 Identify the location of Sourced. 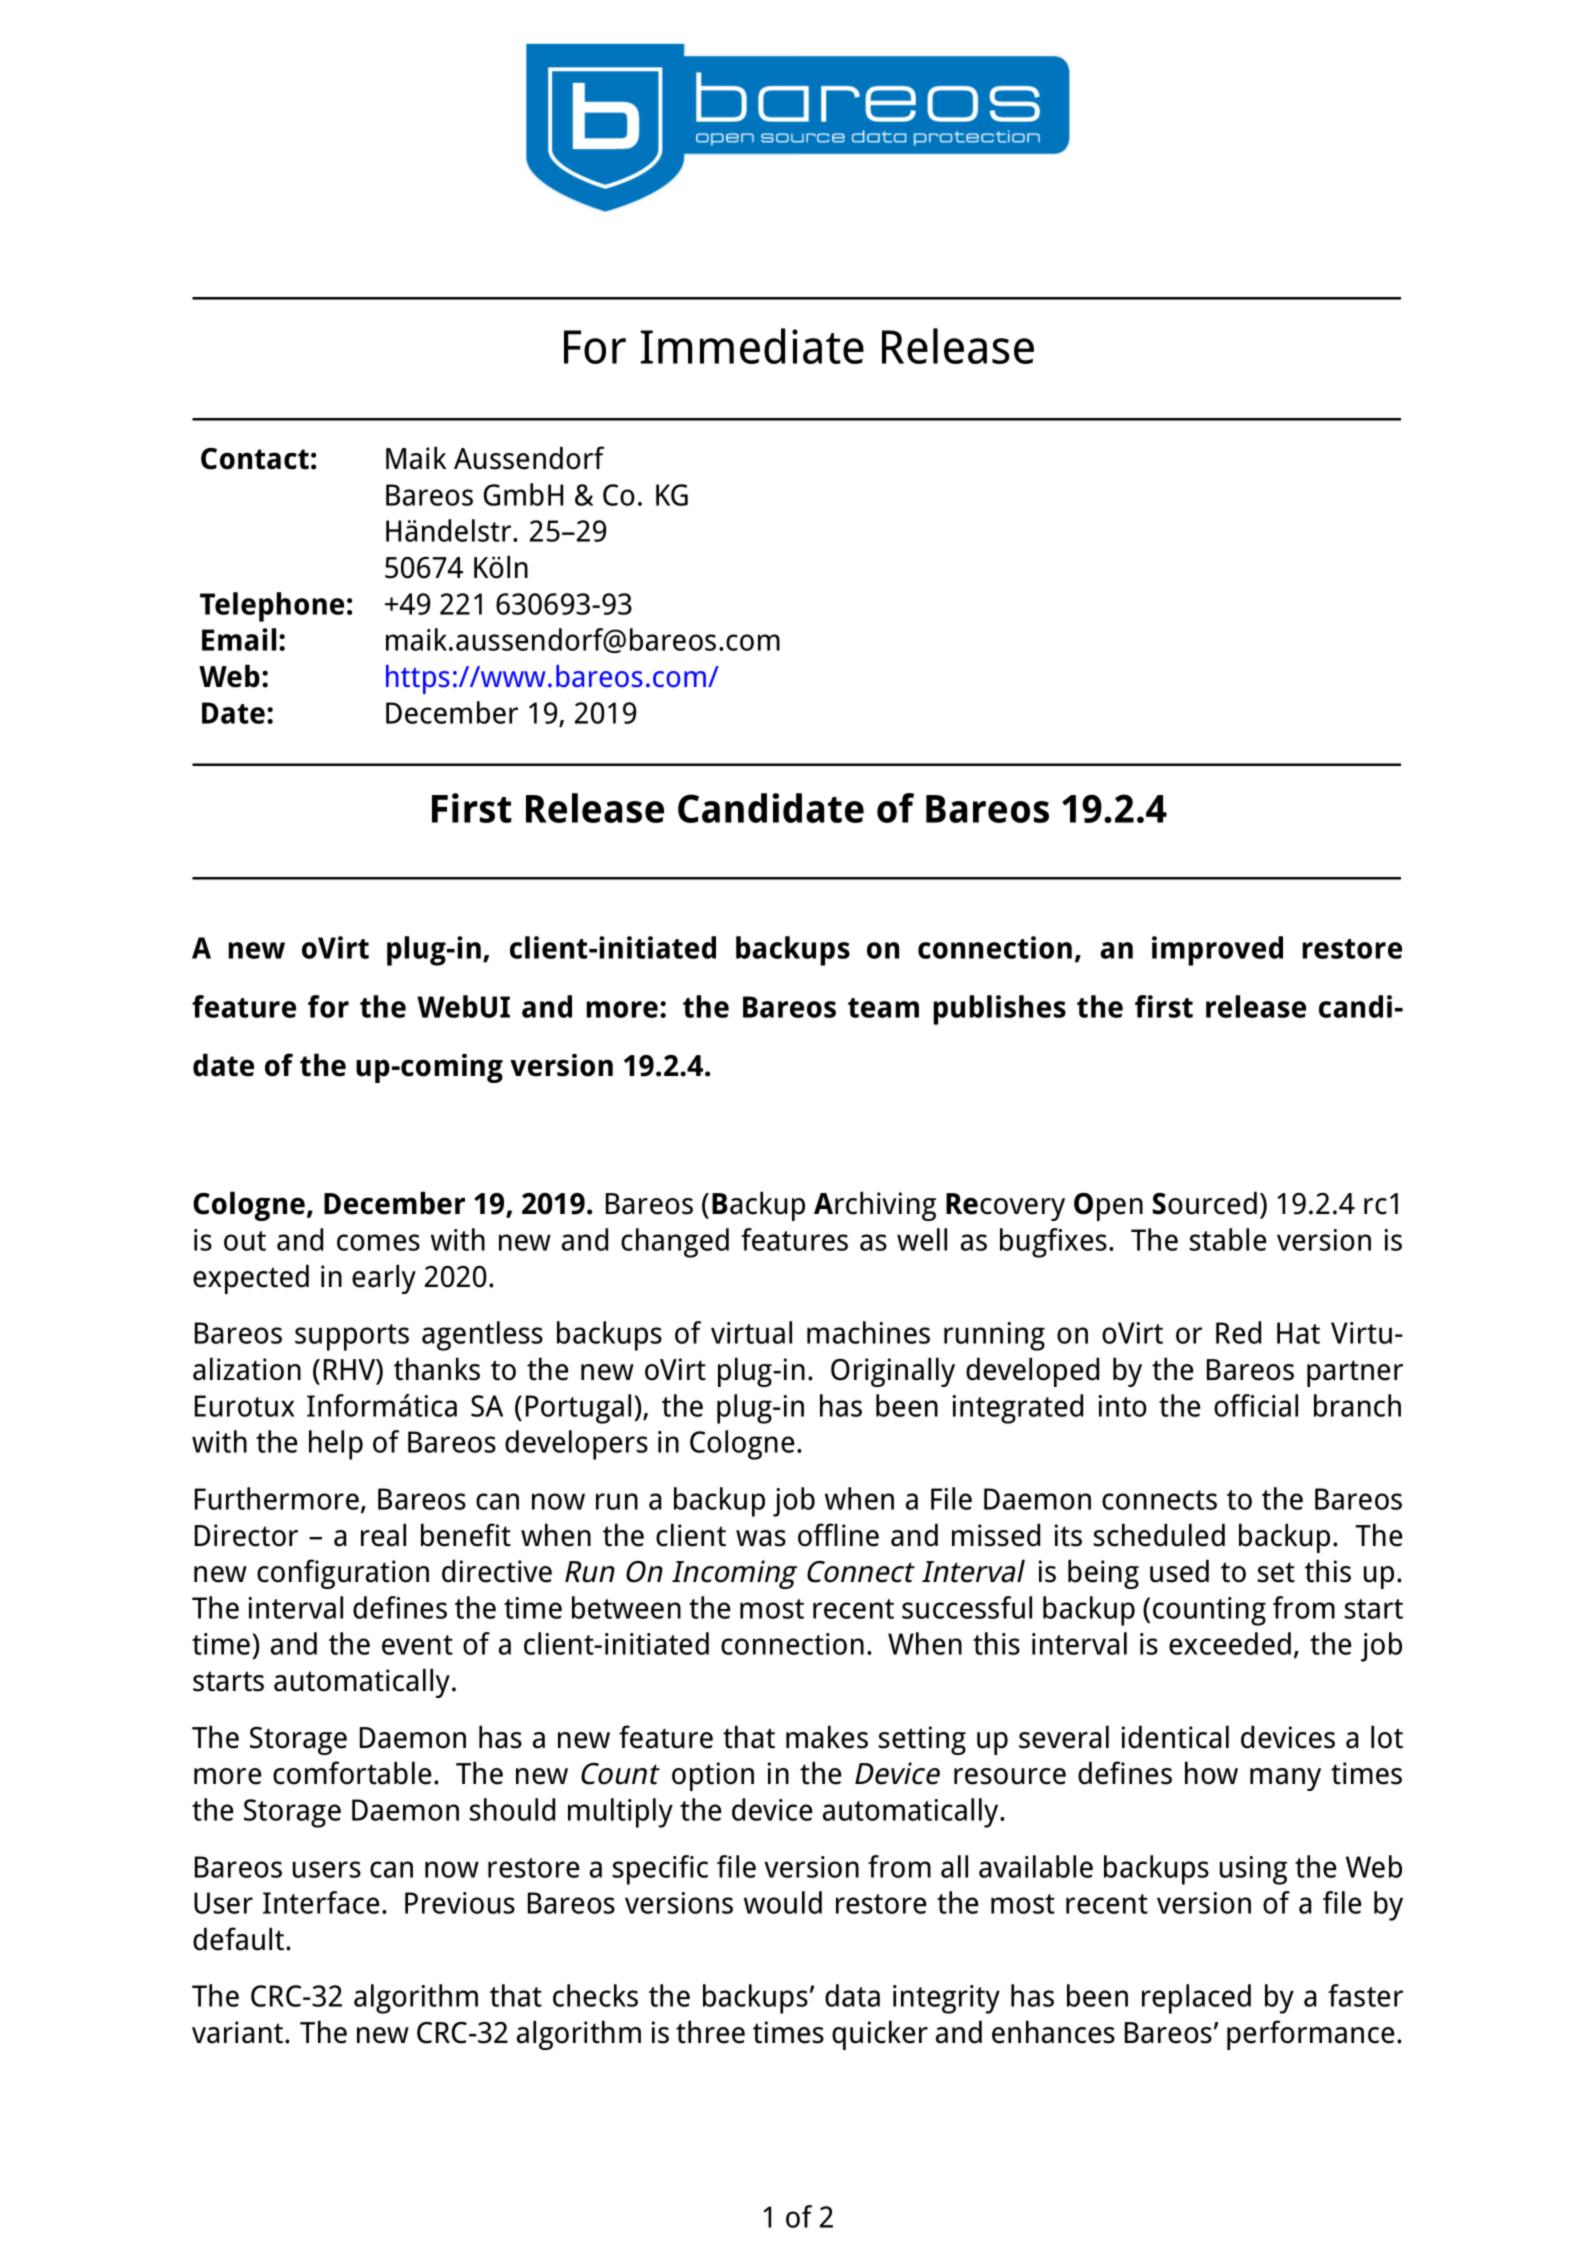
(1205, 1203).
